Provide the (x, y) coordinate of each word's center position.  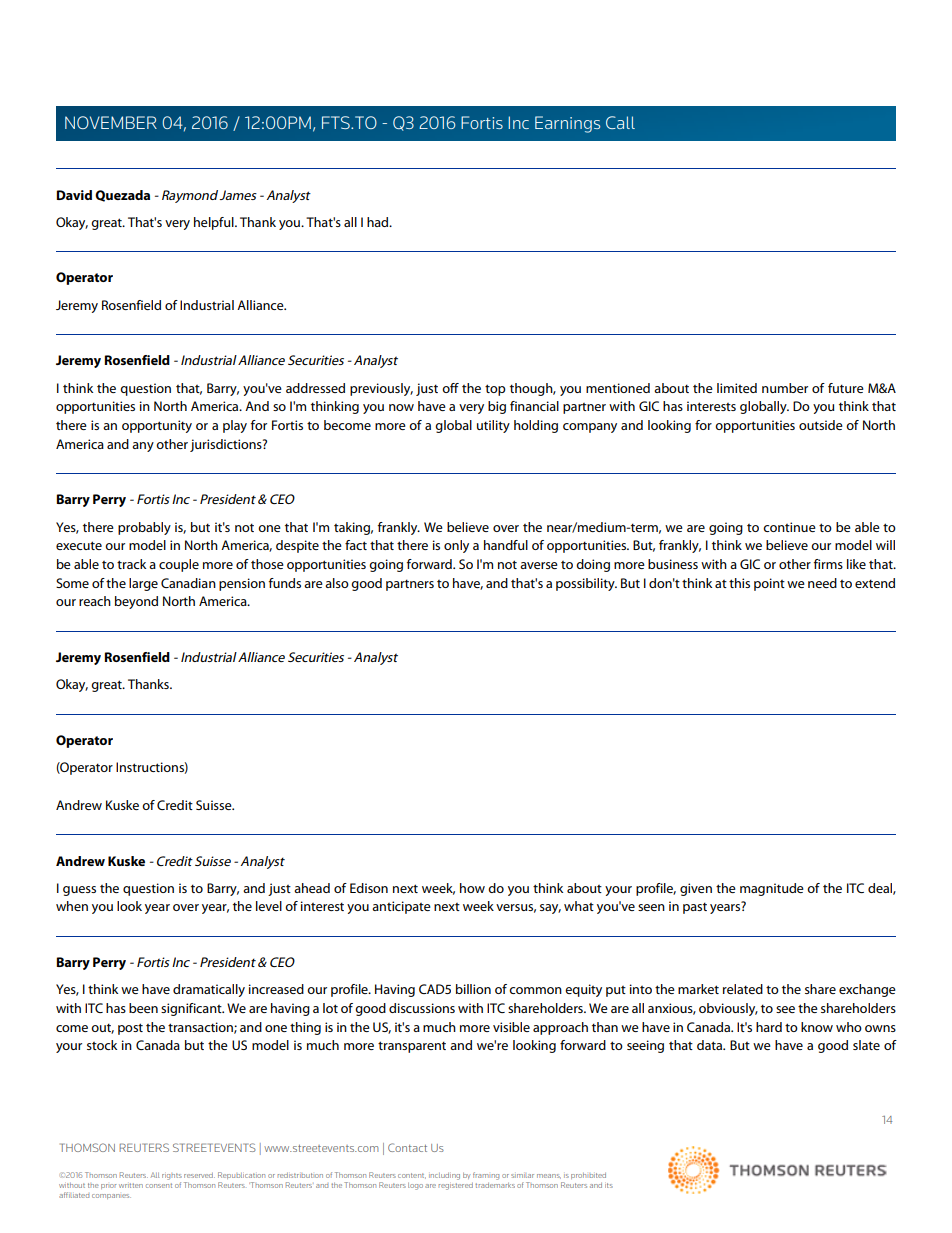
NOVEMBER (111, 122)
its (609, 1185)
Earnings (567, 124)
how (472, 888)
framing (486, 1176)
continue (789, 527)
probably (144, 528)
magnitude (772, 889)
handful (506, 545)
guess (79, 891)
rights (172, 1176)
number (785, 388)
